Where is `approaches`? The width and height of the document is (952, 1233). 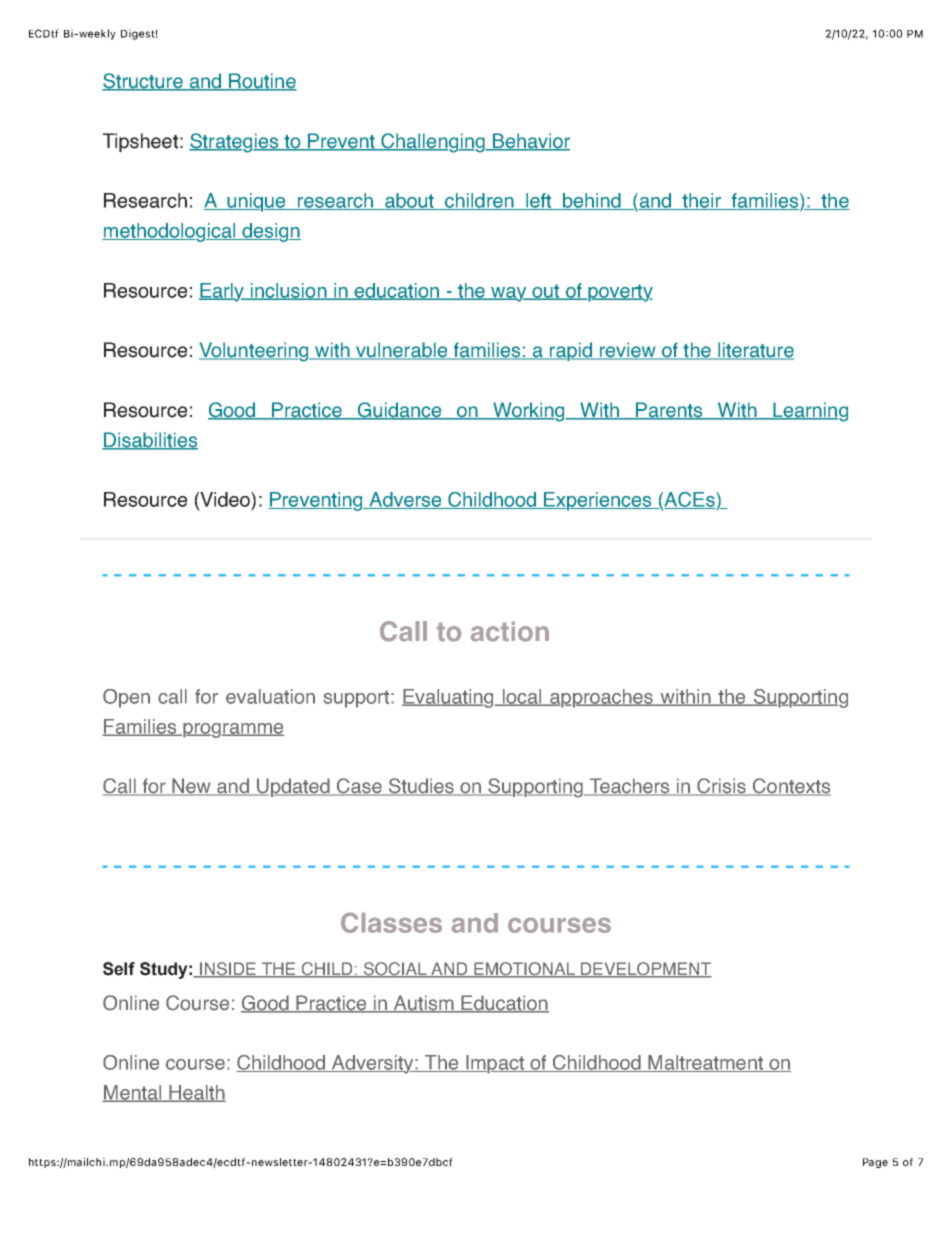 approaches is located at coordinates (601, 698).
